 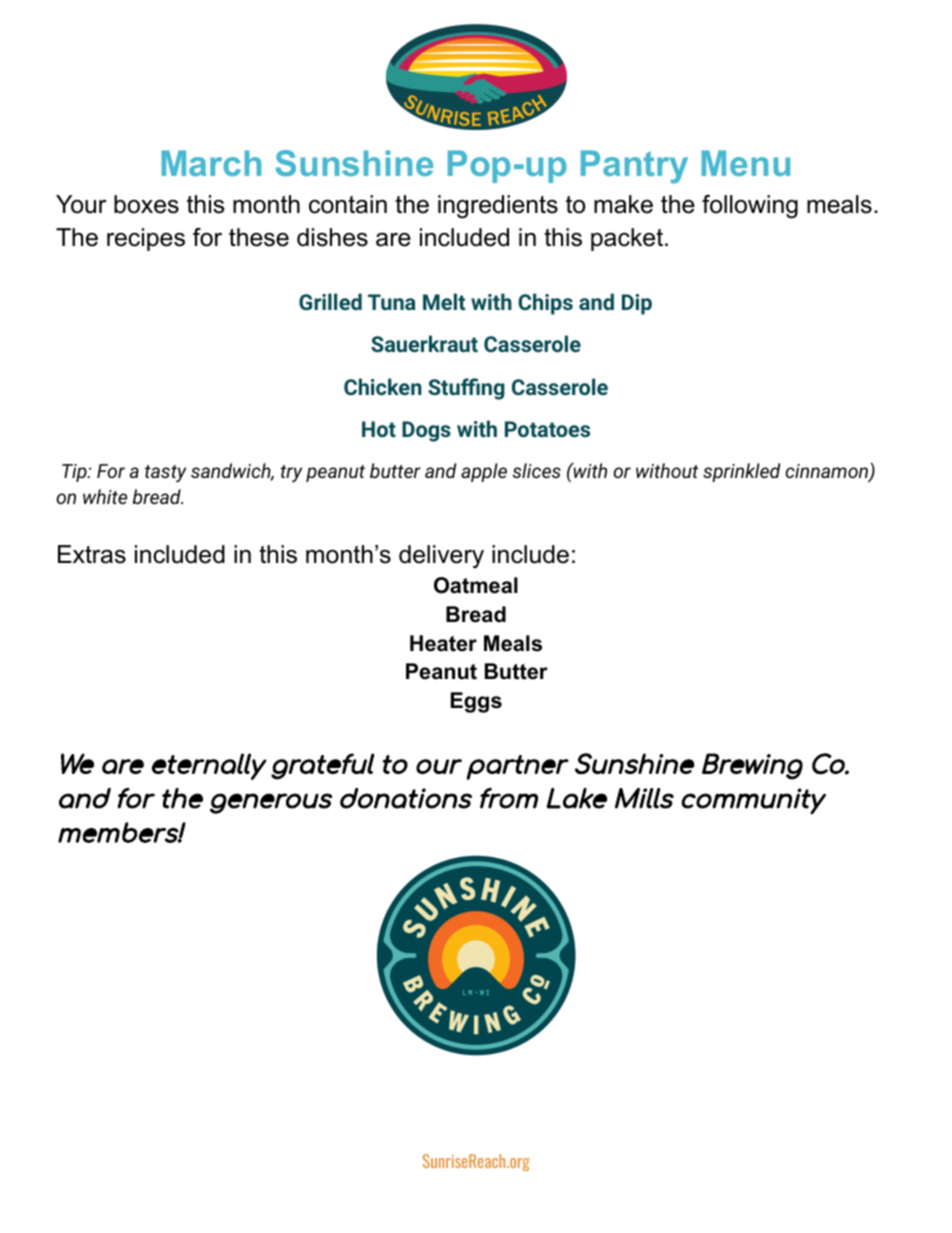 I want to click on sprinkled, so click(x=741, y=472).
